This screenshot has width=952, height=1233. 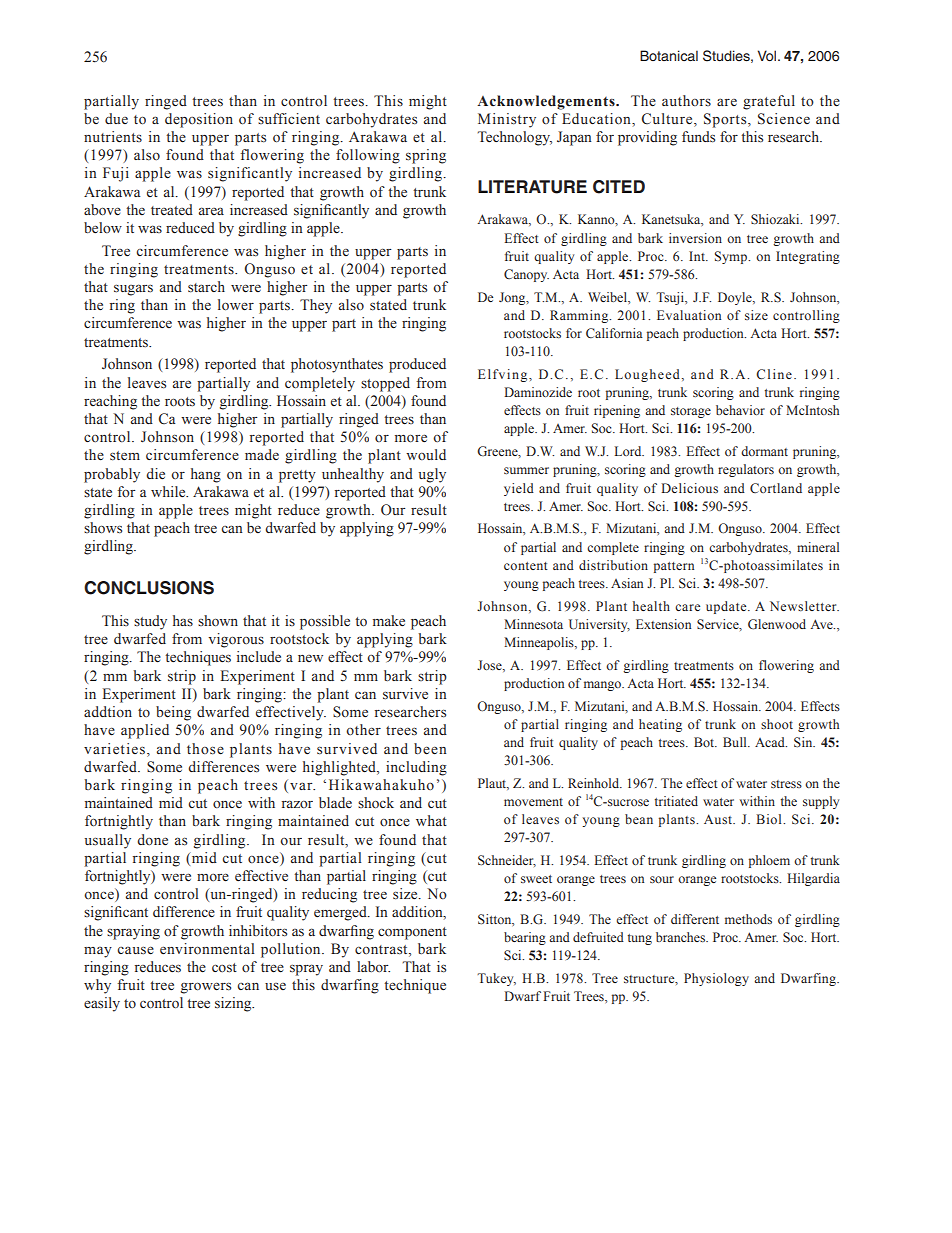 What do you see at coordinates (412, 933) in the screenshot?
I see `component` at bounding box center [412, 933].
